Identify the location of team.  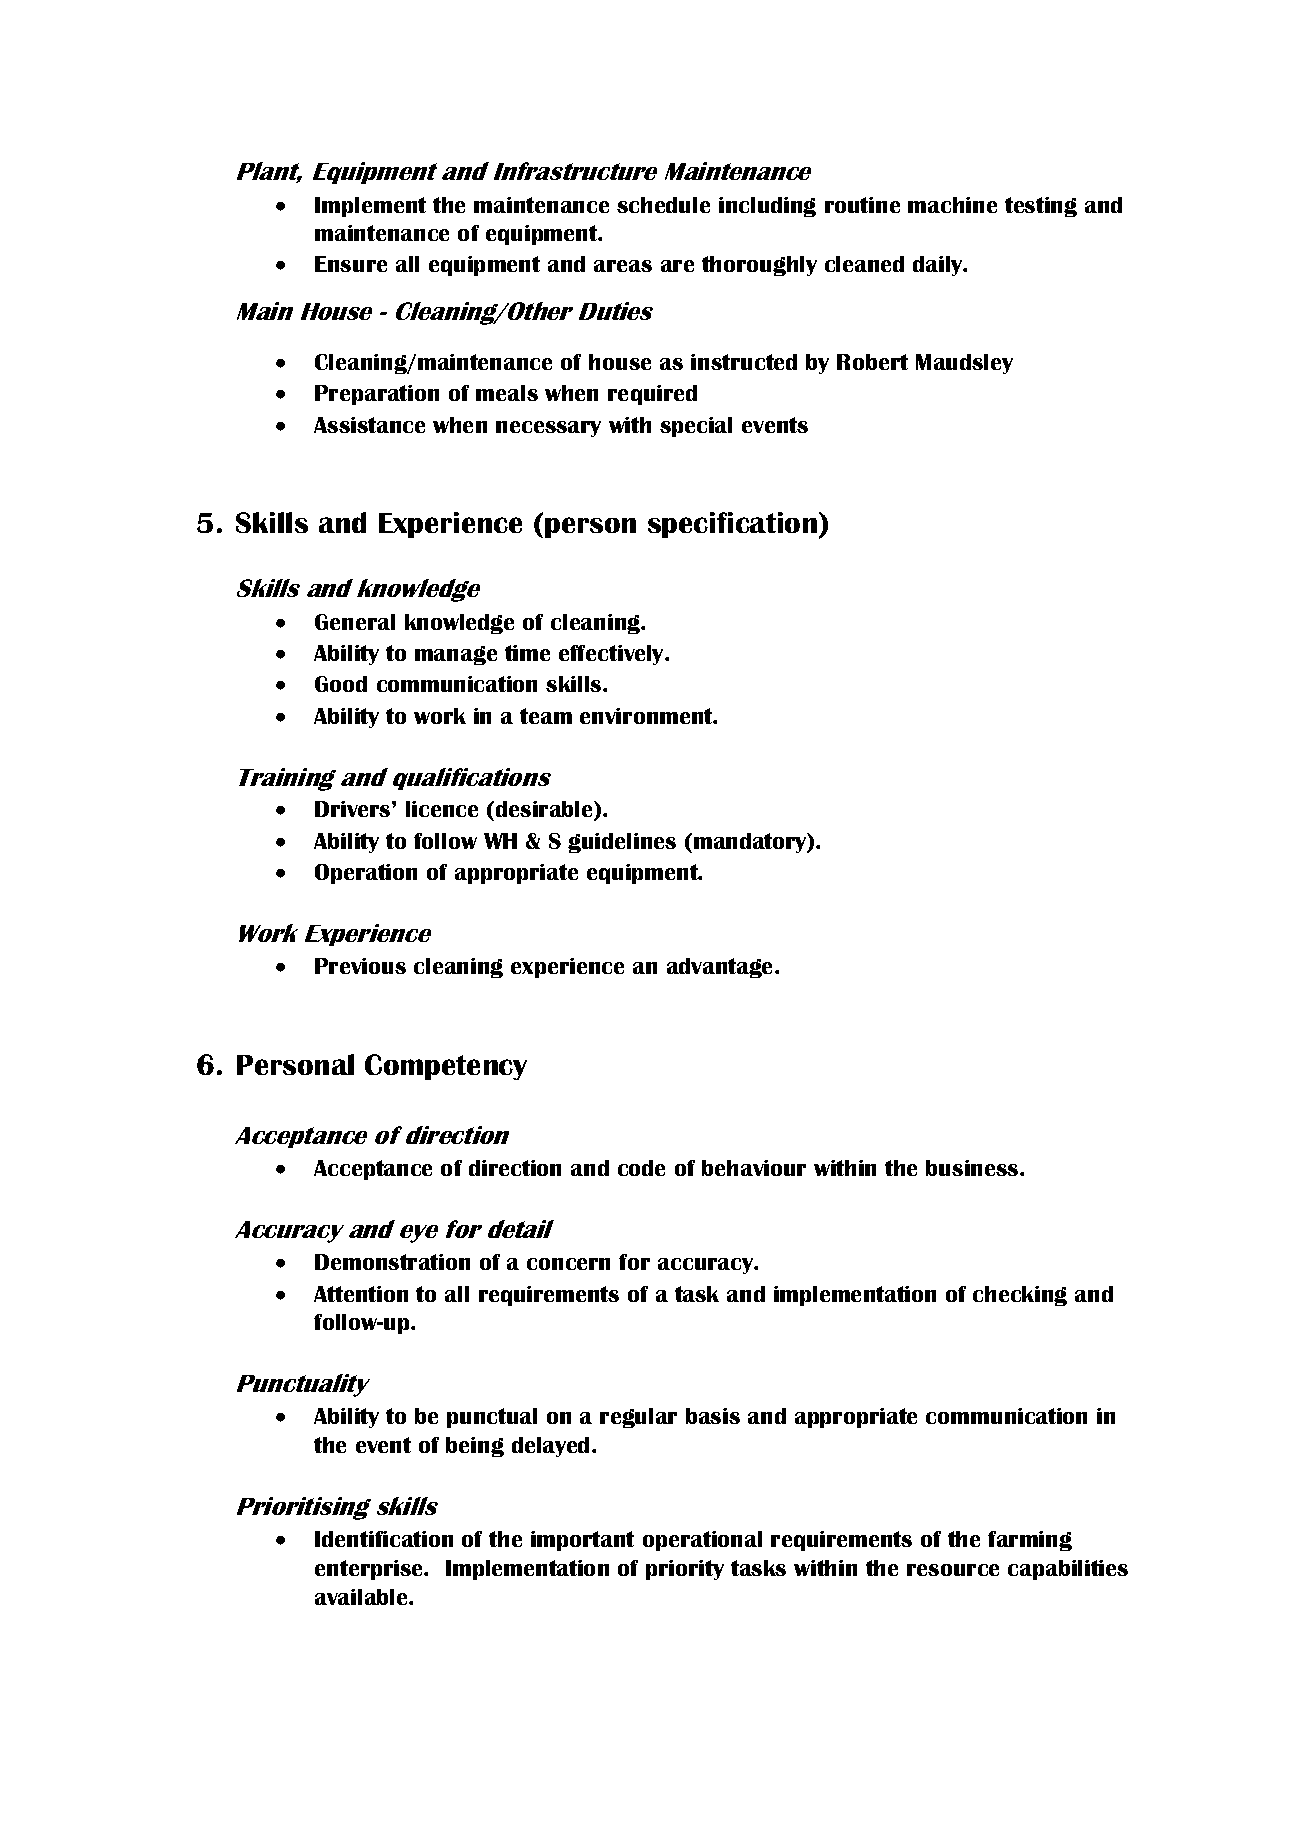
(546, 716).
